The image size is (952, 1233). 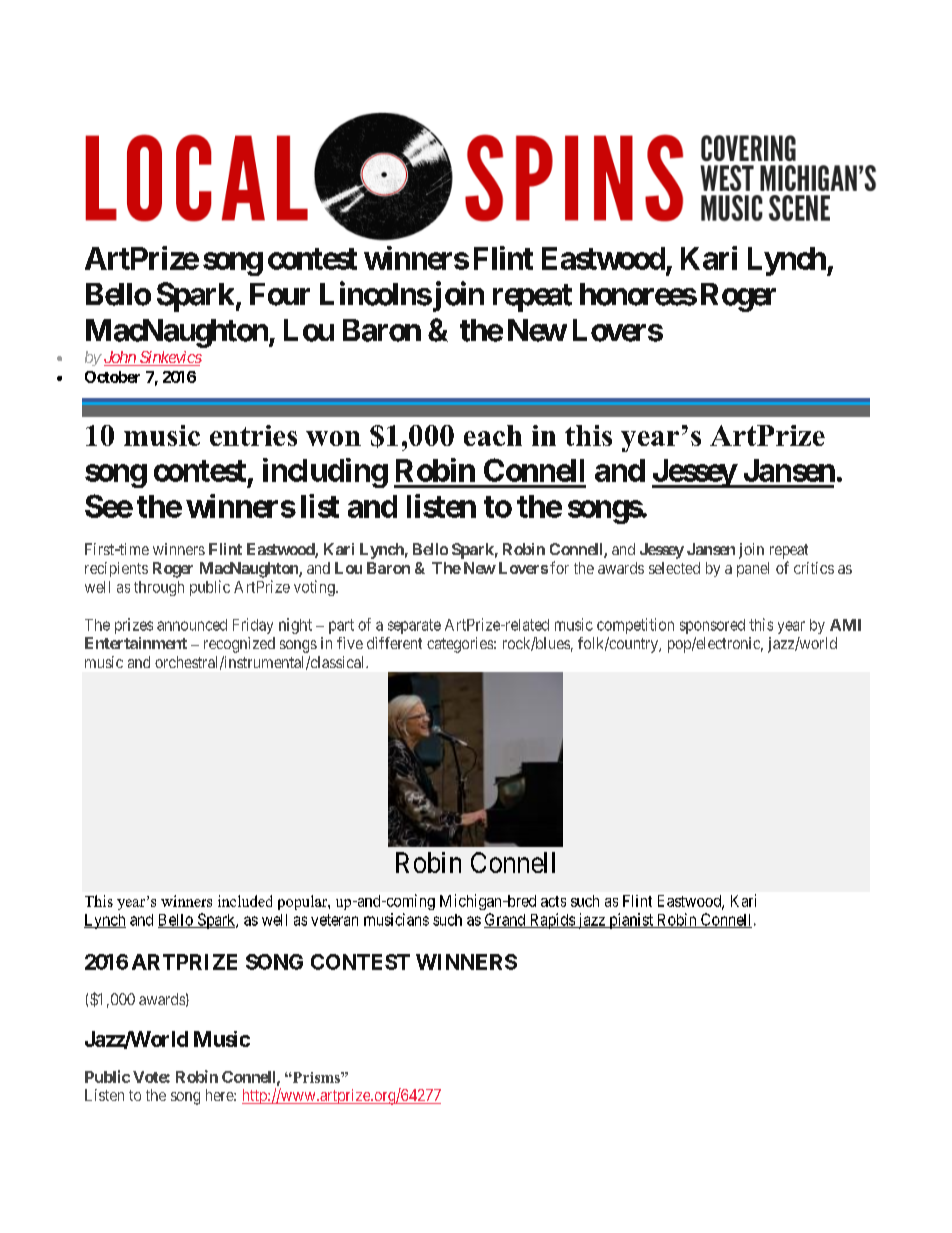 I want to click on panel, so click(x=753, y=569).
